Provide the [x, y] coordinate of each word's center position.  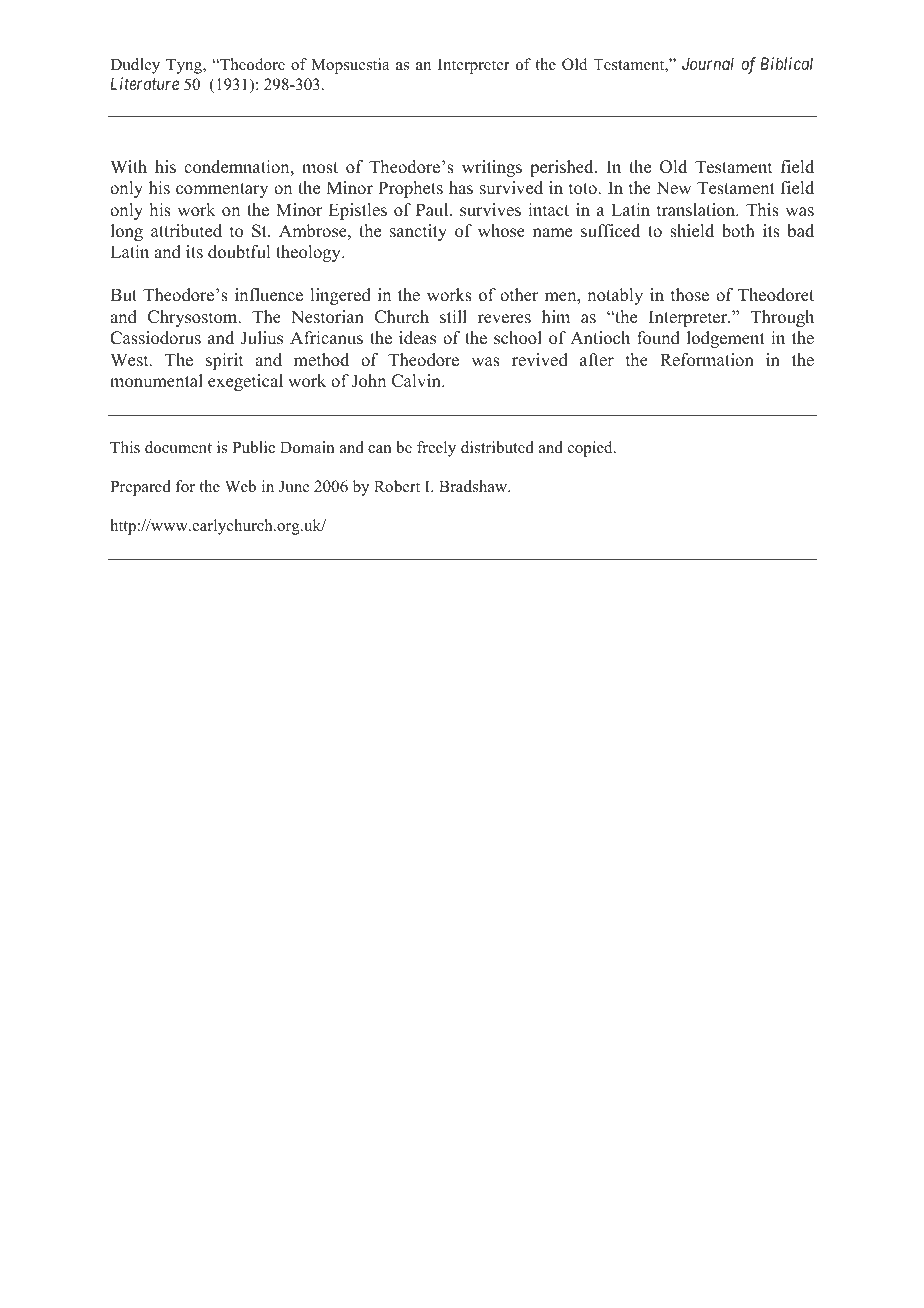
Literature [144, 83]
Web [240, 486]
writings [492, 168]
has [461, 188]
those [690, 295]
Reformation [707, 360]
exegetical [245, 382]
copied [591, 449]
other [519, 295]
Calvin [417, 381]
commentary [222, 190]
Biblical [786, 63]
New [673, 188]
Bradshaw [474, 486]
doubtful [239, 252]
